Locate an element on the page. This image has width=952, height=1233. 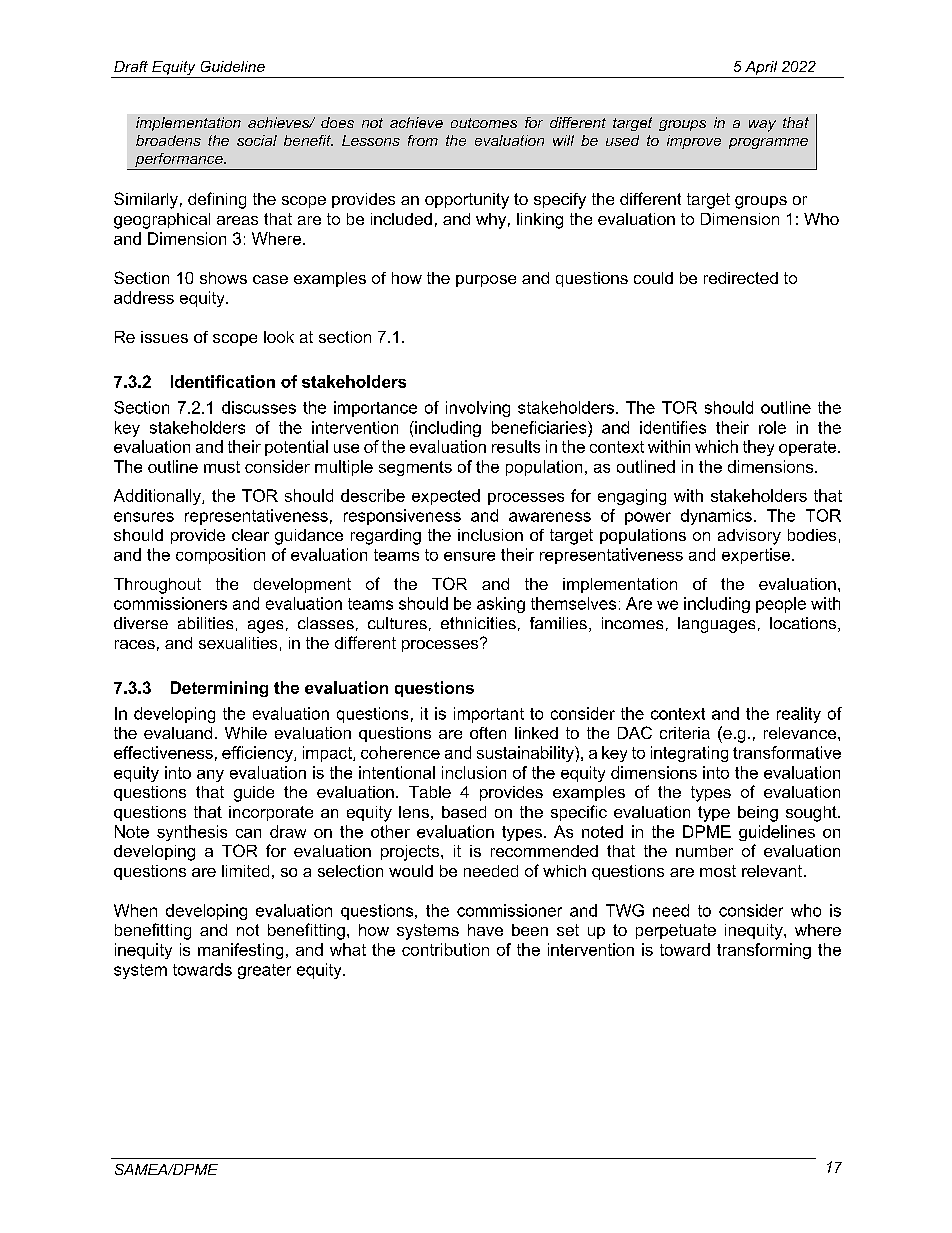
dynamics is located at coordinates (716, 517).
